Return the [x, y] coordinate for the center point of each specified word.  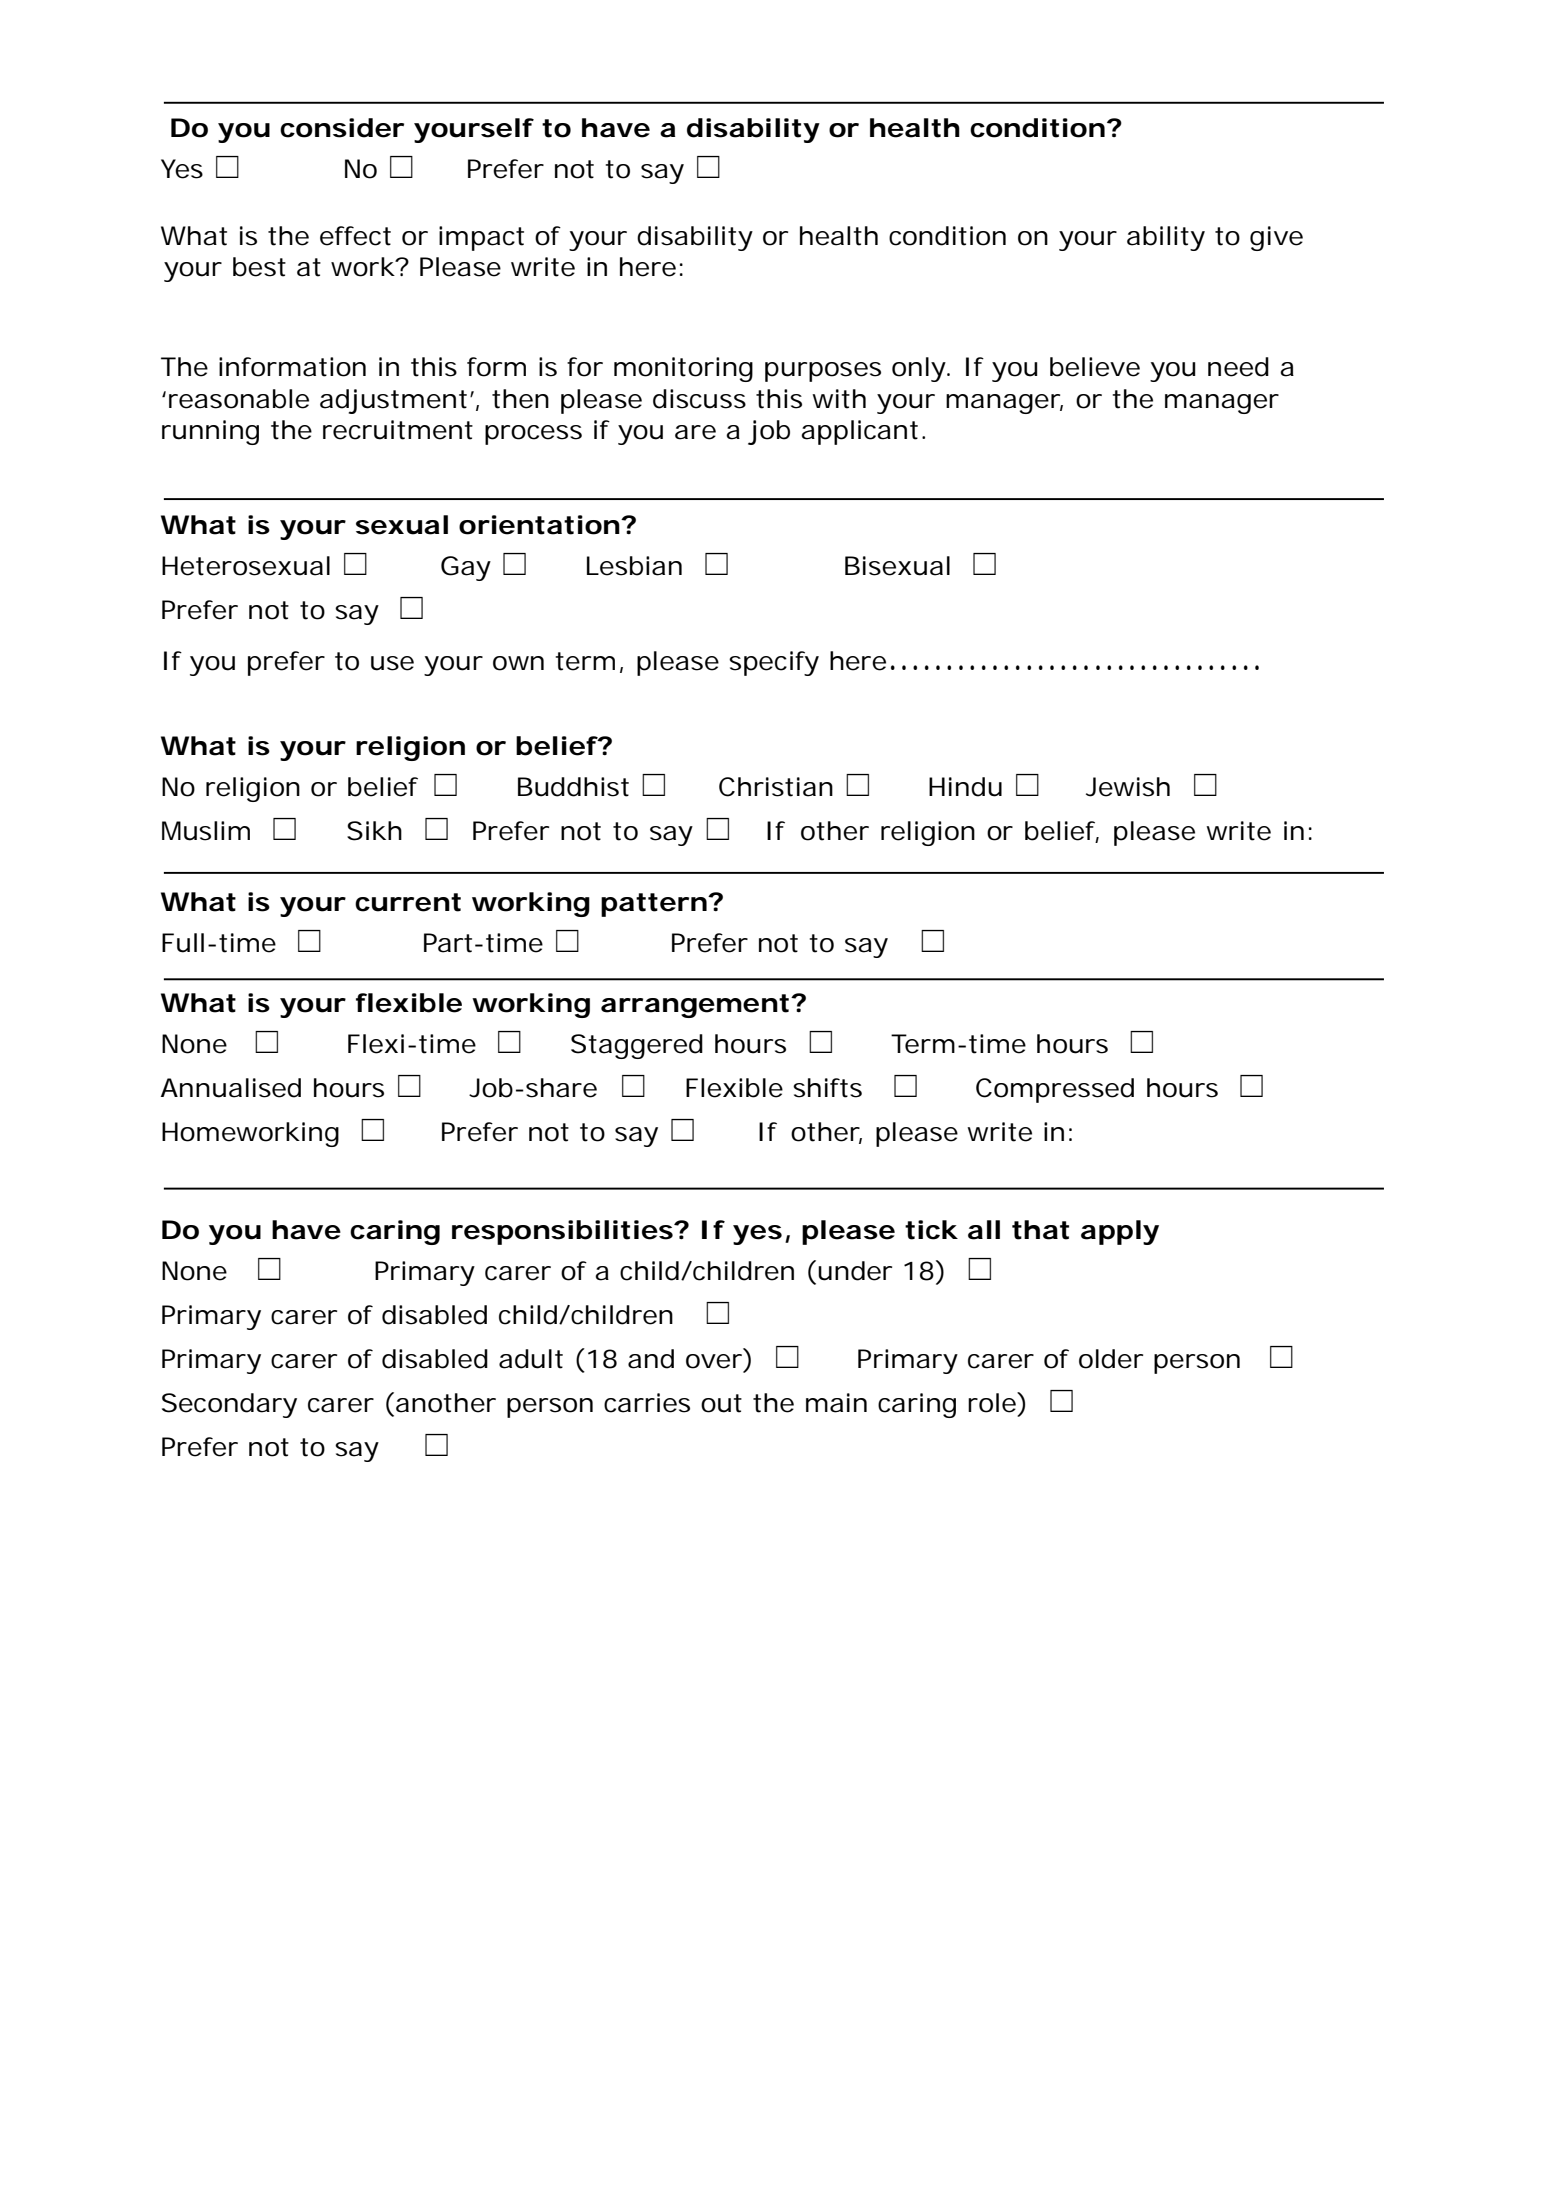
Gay [466, 568]
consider [342, 128]
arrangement [695, 1006]
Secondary [229, 1405]
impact [481, 238]
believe [1095, 367]
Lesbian [634, 566]
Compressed [1055, 1090]
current [408, 902]
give [1276, 238]
